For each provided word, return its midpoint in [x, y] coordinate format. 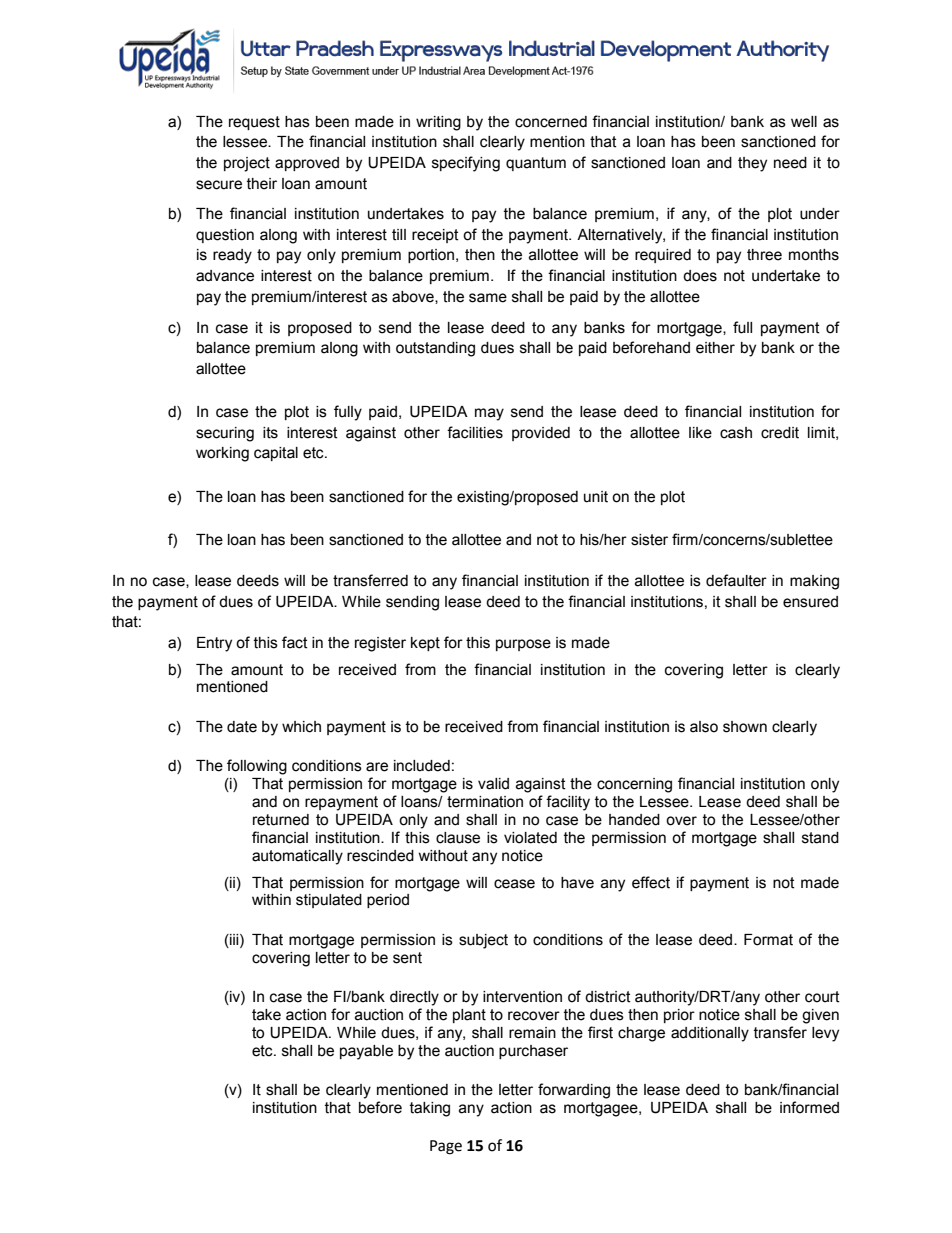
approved [307, 164]
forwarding [574, 1091]
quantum [536, 164]
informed [809, 1107]
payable [366, 1052]
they [752, 164]
